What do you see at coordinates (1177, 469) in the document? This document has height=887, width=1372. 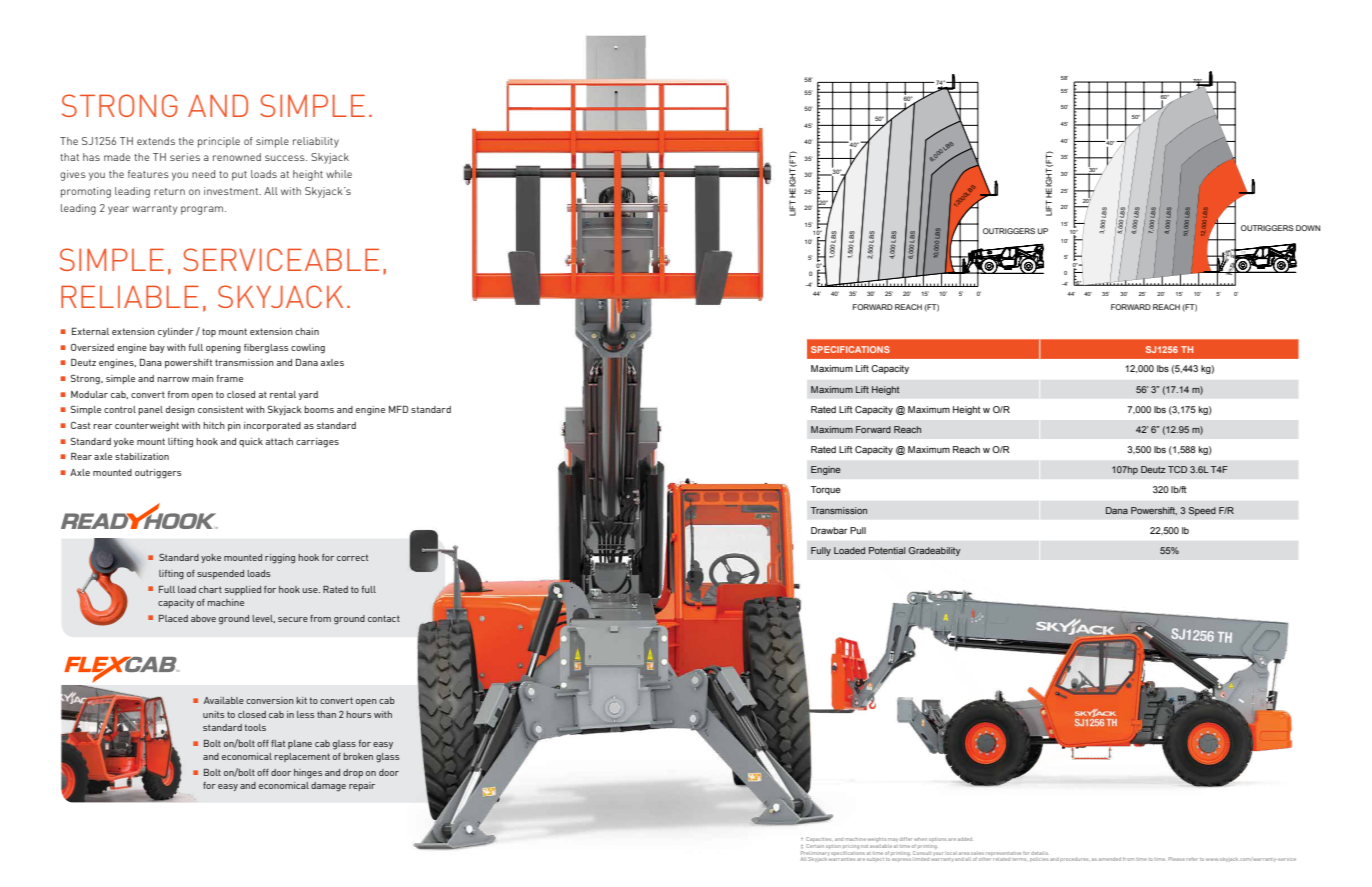 I see `TCD` at bounding box center [1177, 469].
